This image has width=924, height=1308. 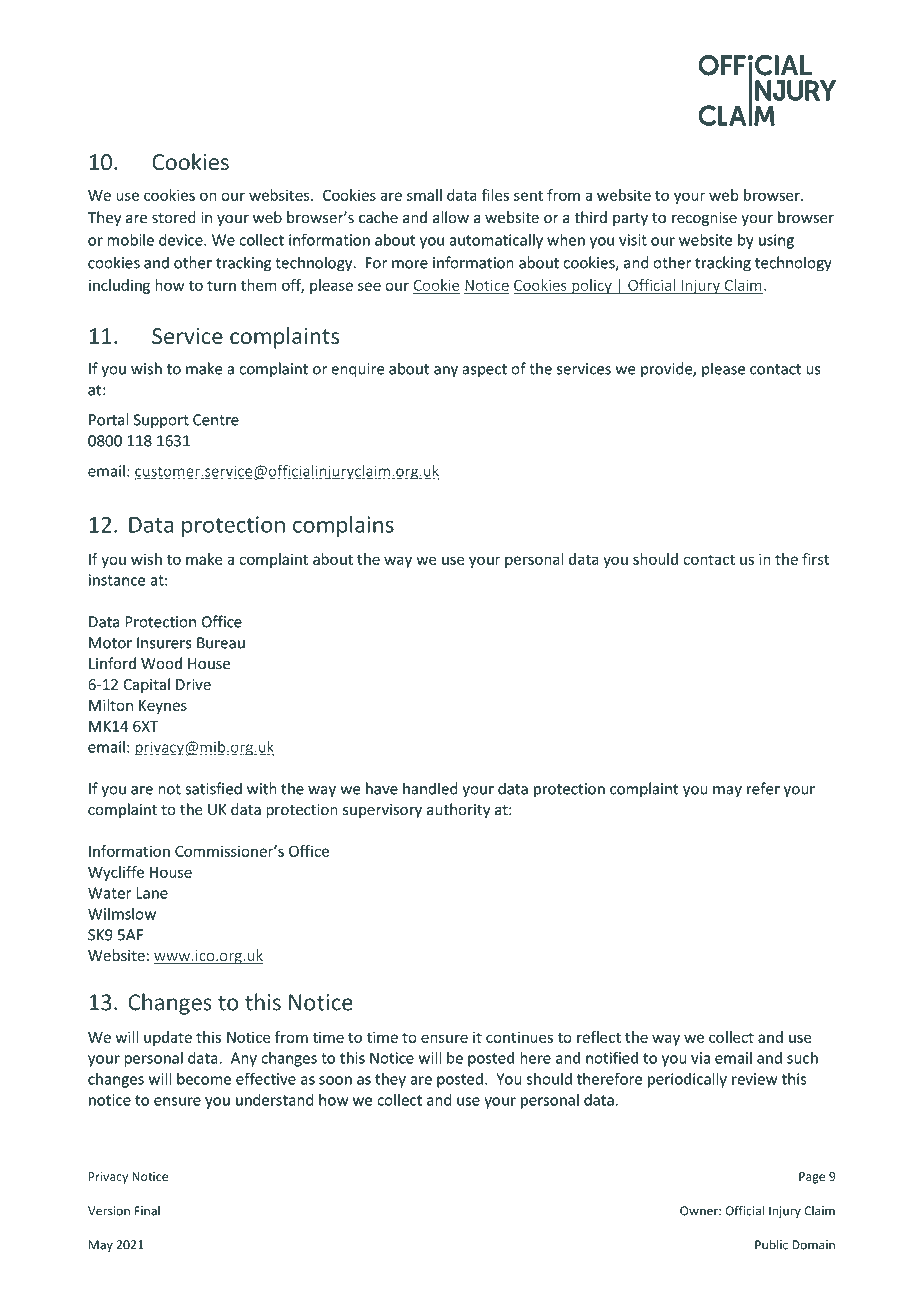 I want to click on handled, so click(x=430, y=788).
